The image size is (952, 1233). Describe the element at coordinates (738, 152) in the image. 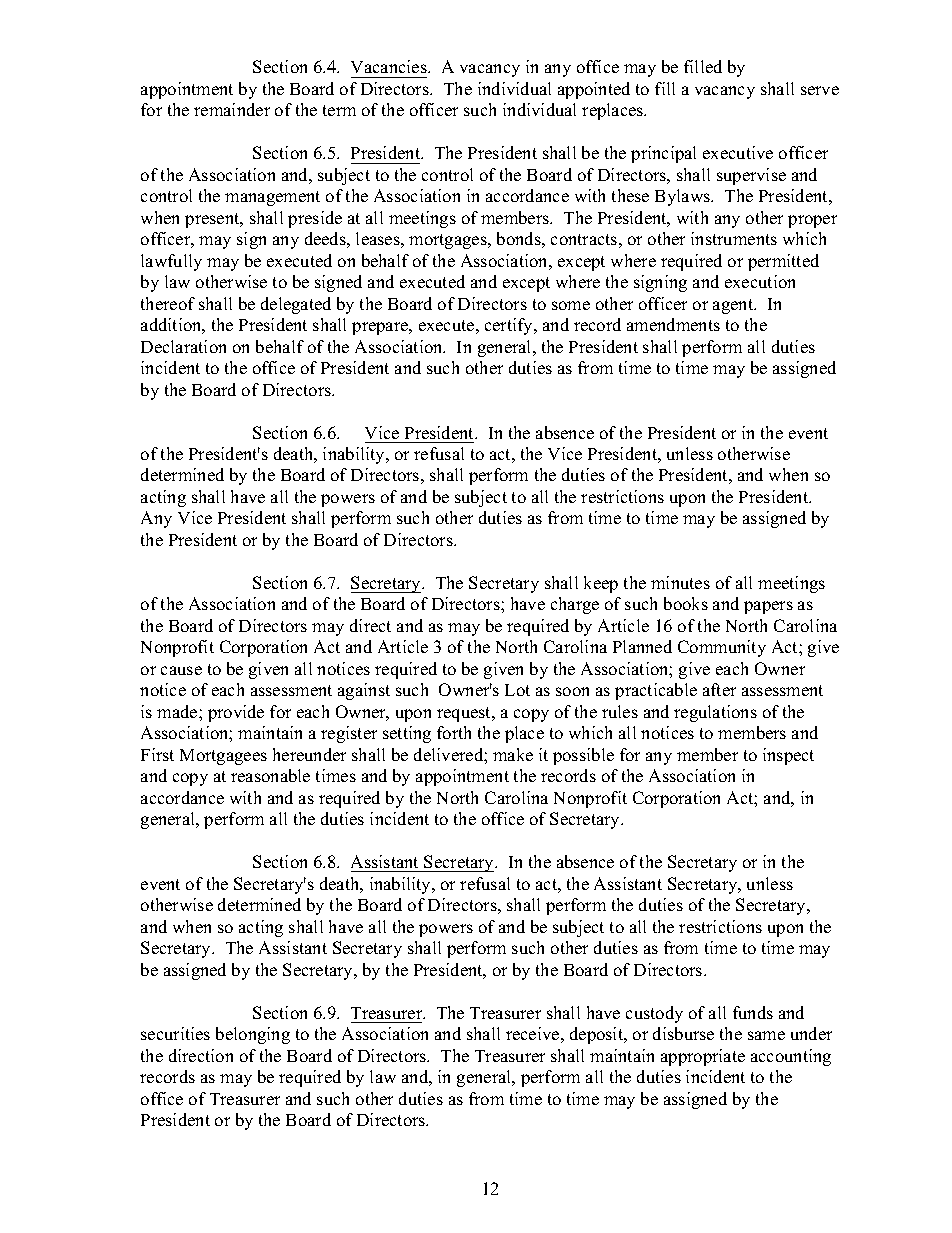

I see `executive` at that location.
